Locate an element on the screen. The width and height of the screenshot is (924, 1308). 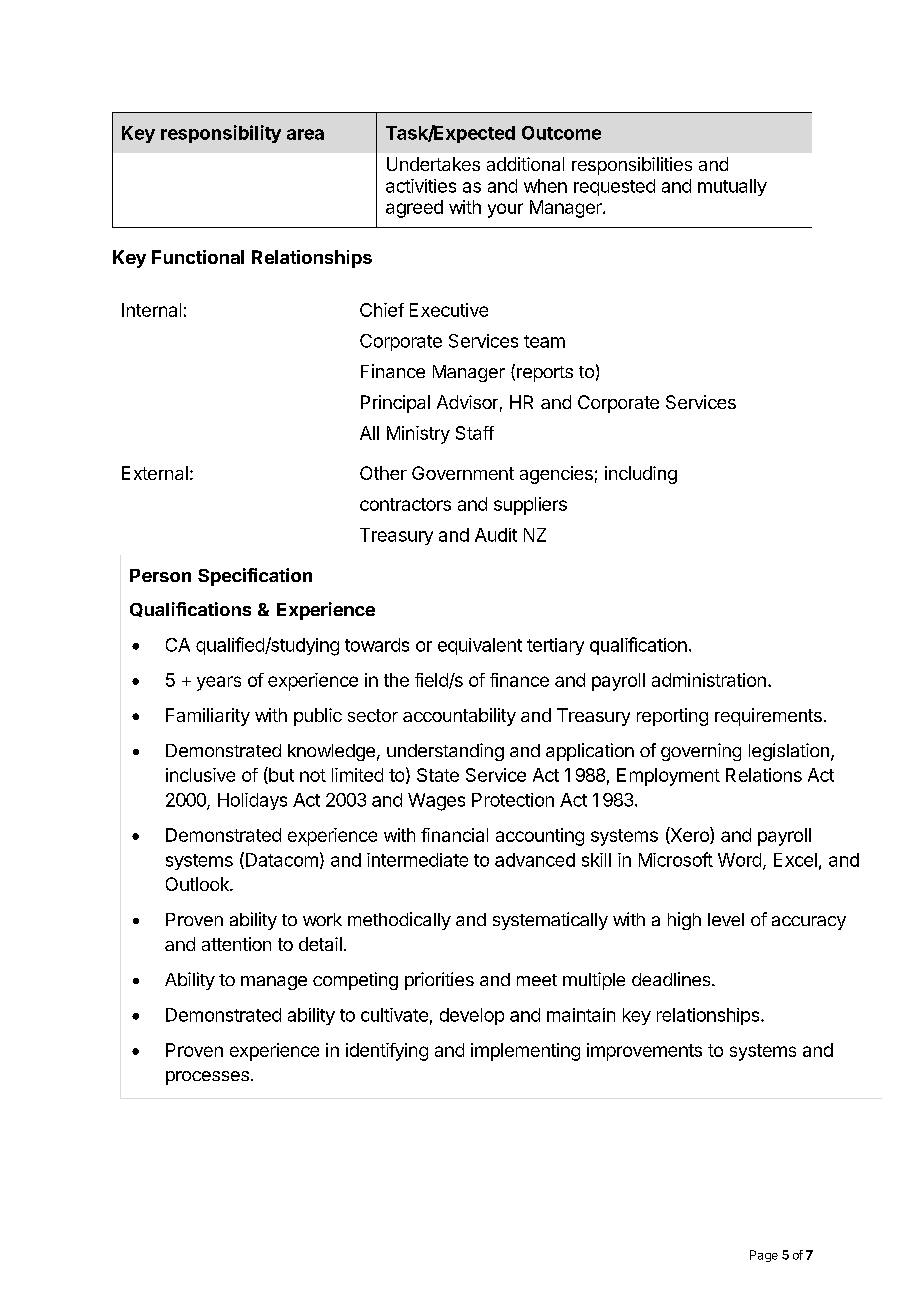
mutually is located at coordinates (732, 187).
